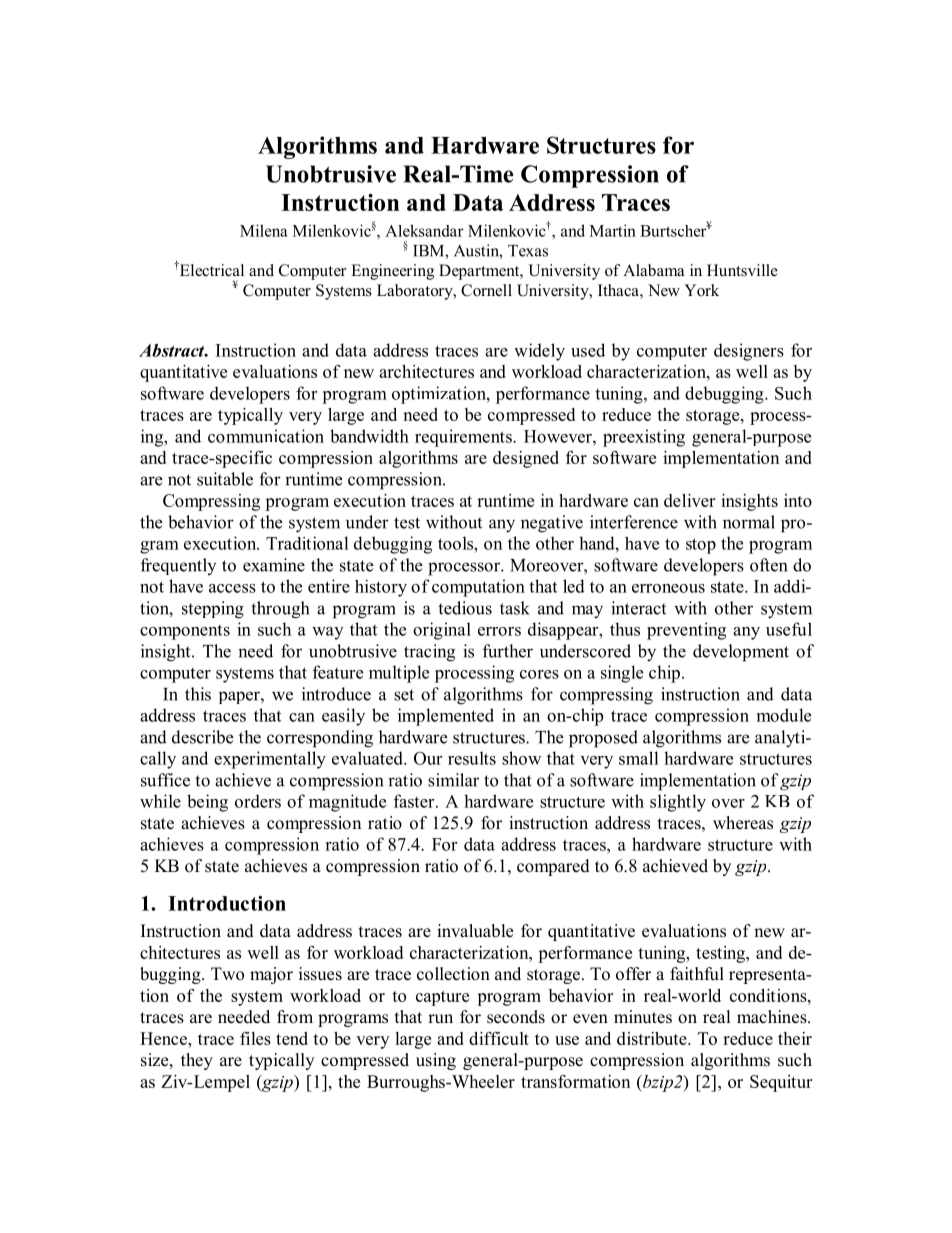  I want to click on development, so click(741, 653).
